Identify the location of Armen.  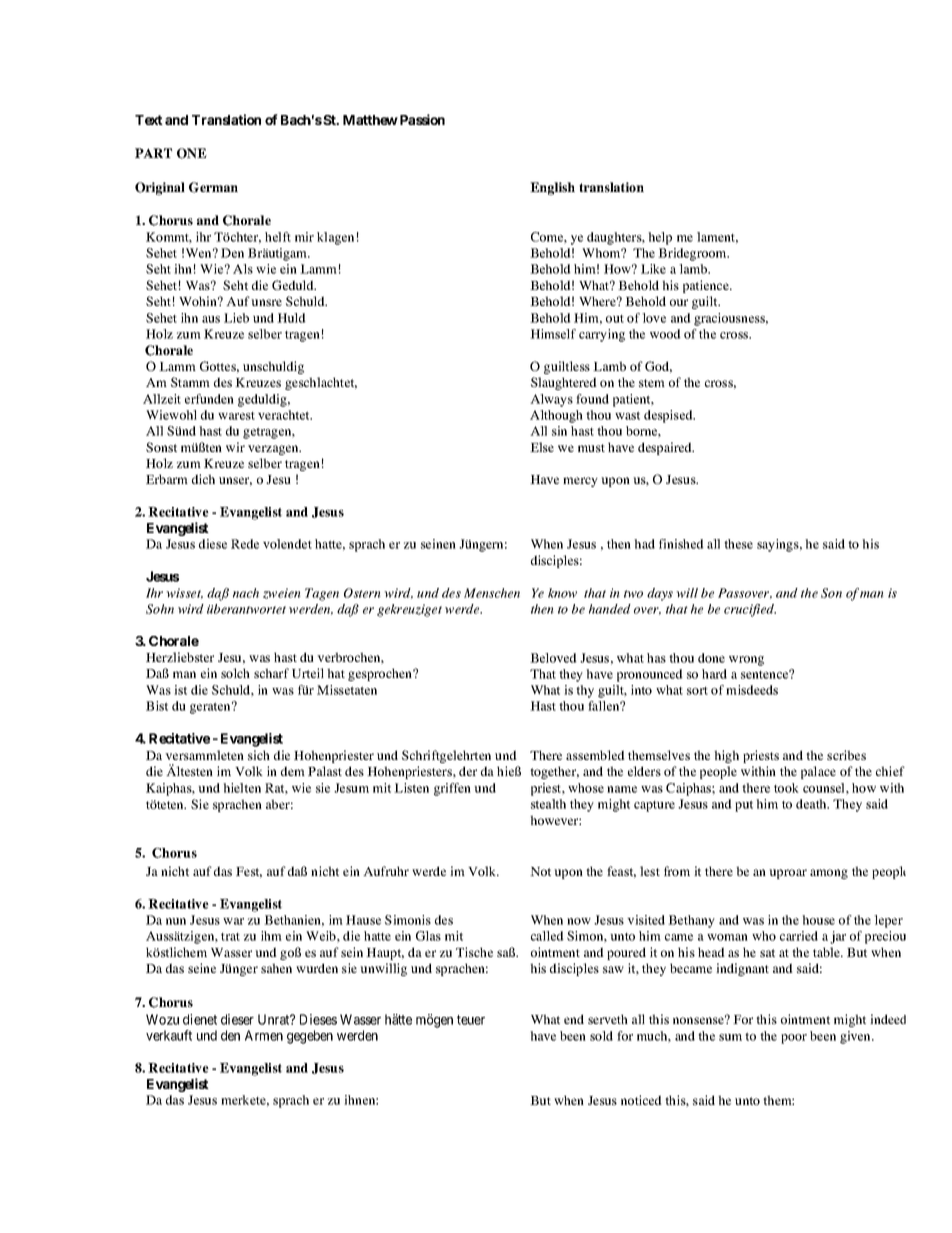
(264, 1035).
